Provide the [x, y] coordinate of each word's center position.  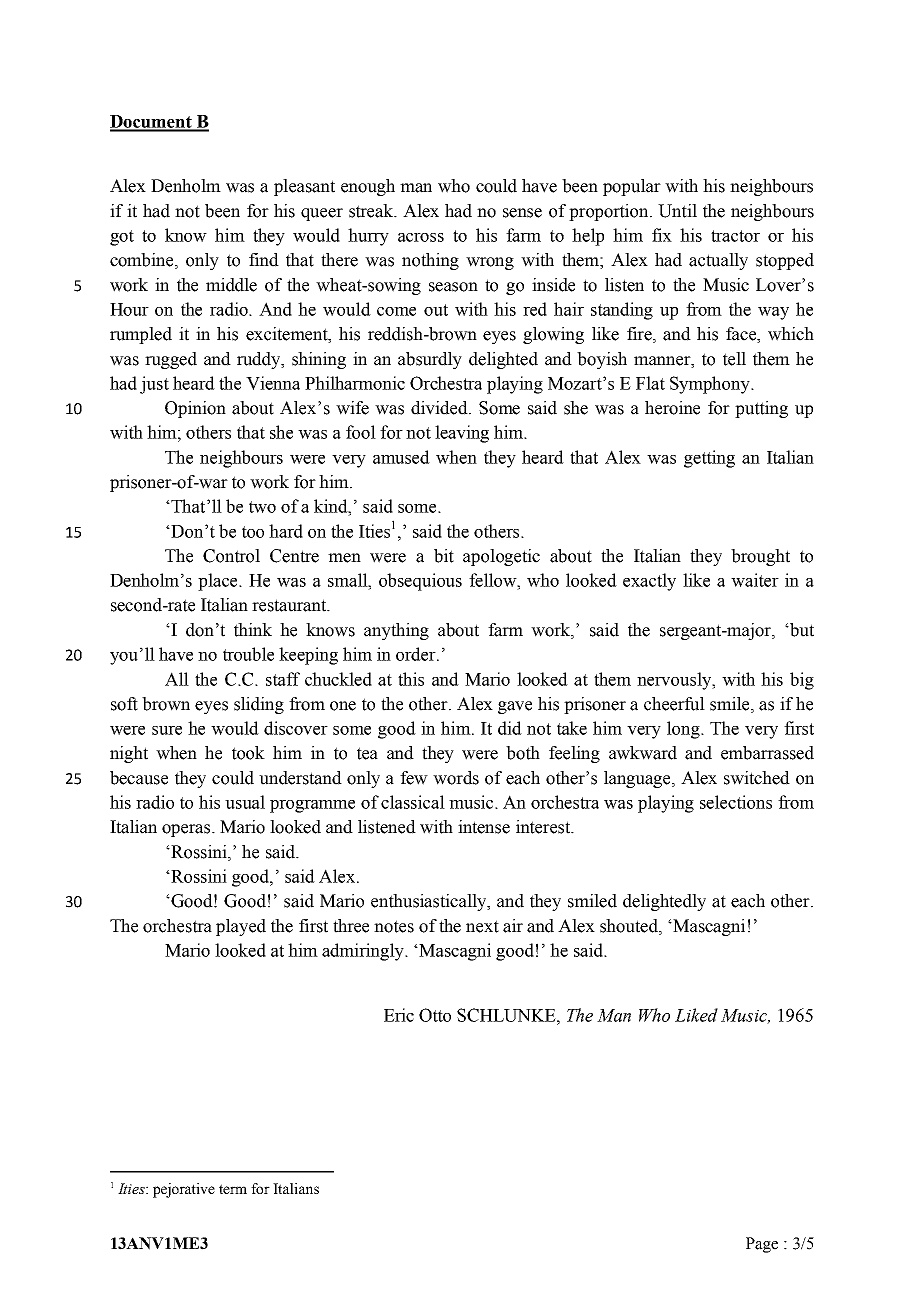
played [241, 927]
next [482, 926]
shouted [630, 926]
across [421, 237]
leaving [462, 434]
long [684, 730]
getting [709, 459]
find [264, 260]
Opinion [195, 409]
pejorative [184, 1190]
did [510, 728]
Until [677, 211]
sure [167, 730]
